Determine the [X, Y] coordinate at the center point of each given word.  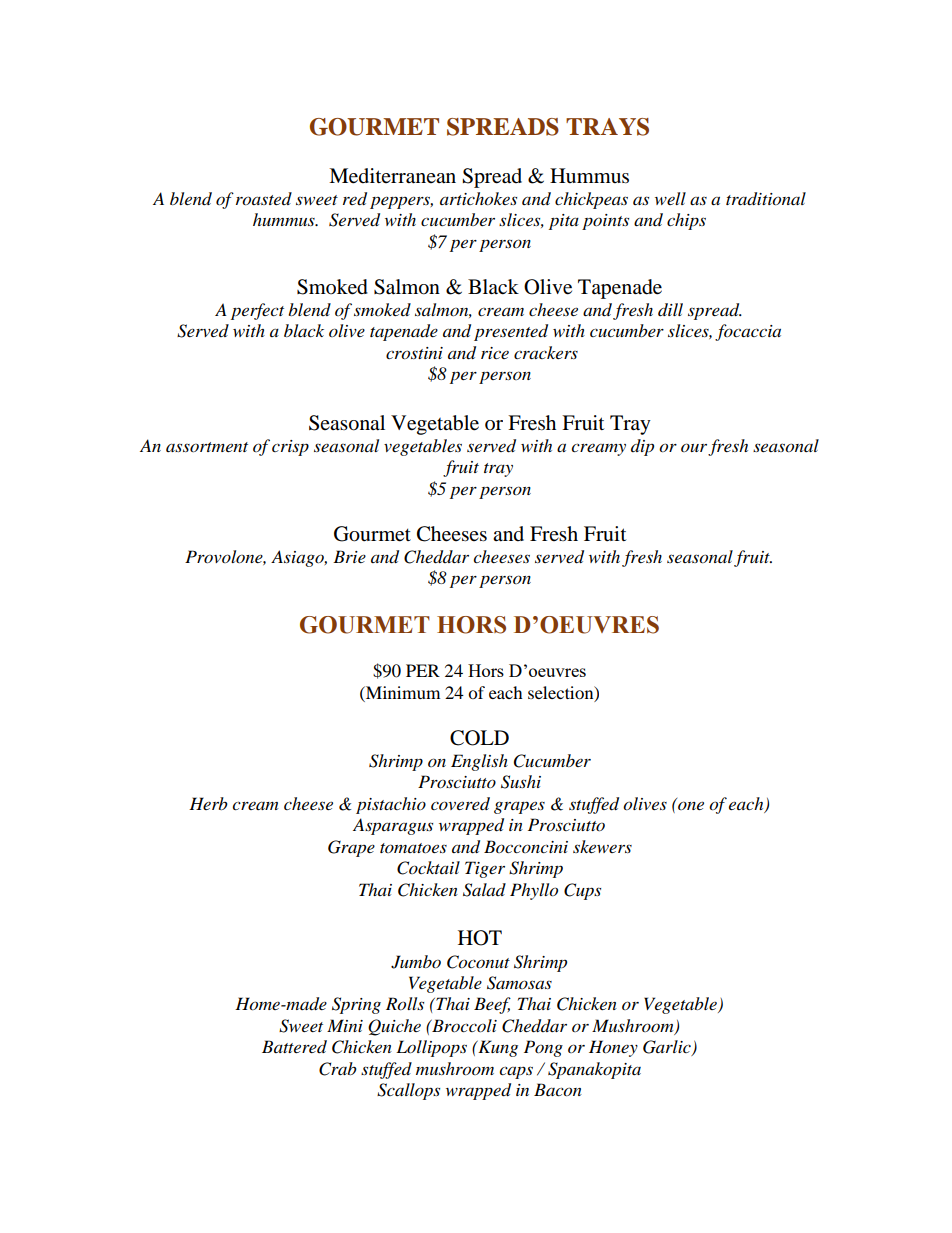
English [479, 762]
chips [686, 221]
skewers [602, 846]
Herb [208, 803]
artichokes [478, 199]
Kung [497, 1048]
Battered [294, 1047]
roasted [264, 199]
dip [642, 447]
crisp [290, 448]
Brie [349, 556]
